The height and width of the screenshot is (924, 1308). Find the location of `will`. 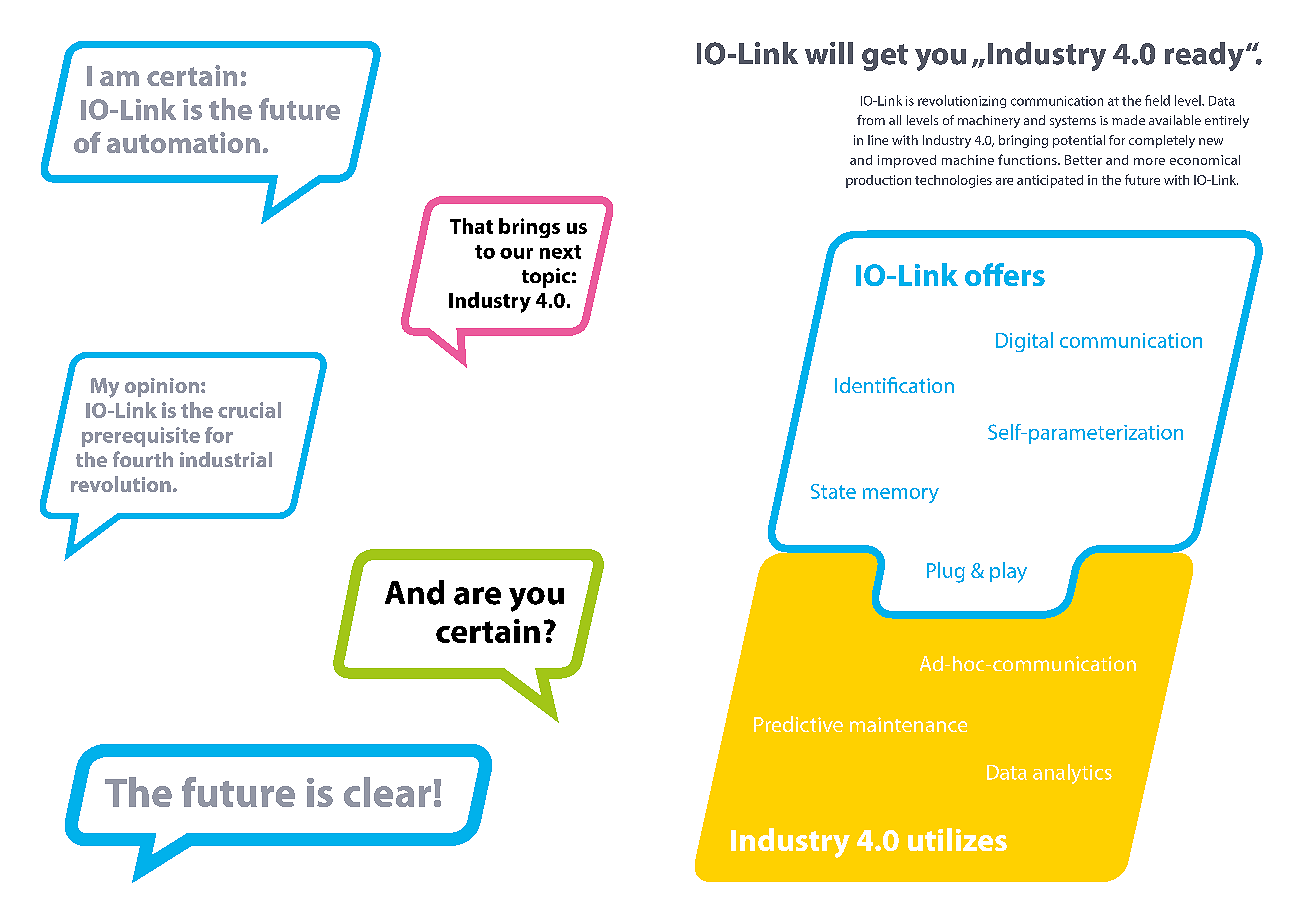

will is located at coordinates (829, 53).
